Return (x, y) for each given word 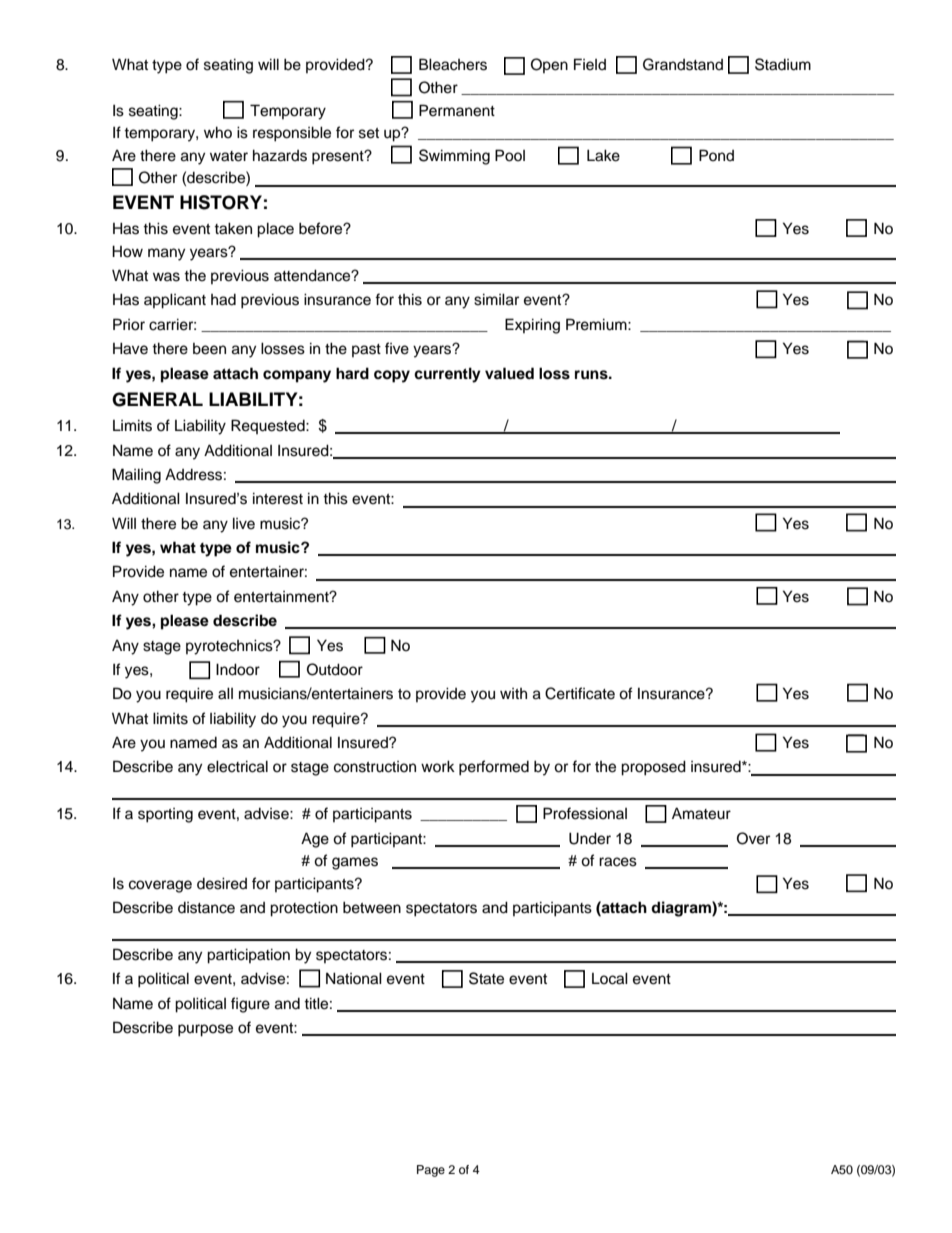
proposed (653, 768)
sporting (165, 815)
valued (509, 373)
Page (431, 1171)
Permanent (457, 110)
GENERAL (157, 399)
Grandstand (683, 64)
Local (610, 978)
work (438, 766)
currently (447, 375)
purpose (205, 1030)
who (218, 132)
